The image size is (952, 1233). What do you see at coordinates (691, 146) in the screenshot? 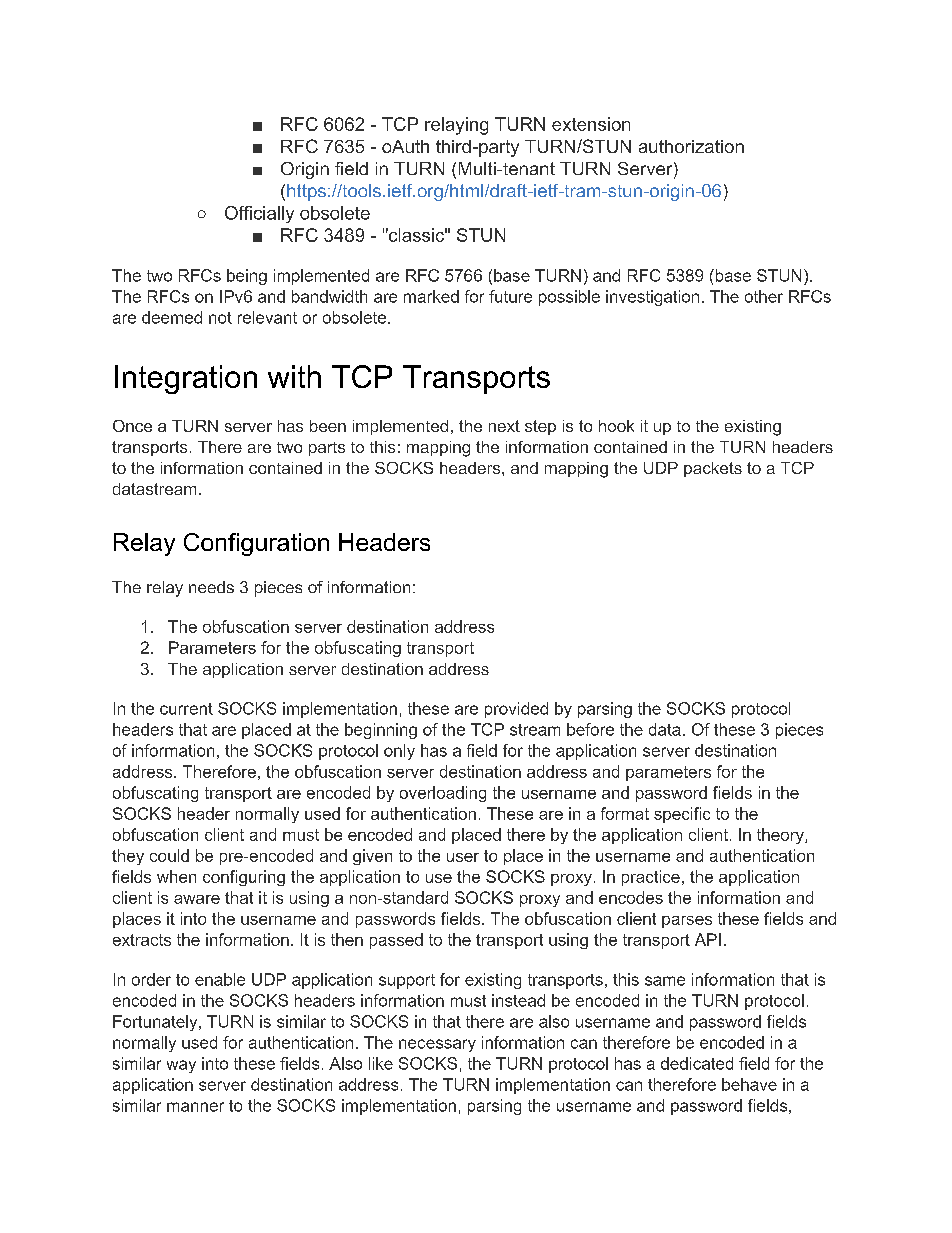
I see `authorization` at bounding box center [691, 146].
